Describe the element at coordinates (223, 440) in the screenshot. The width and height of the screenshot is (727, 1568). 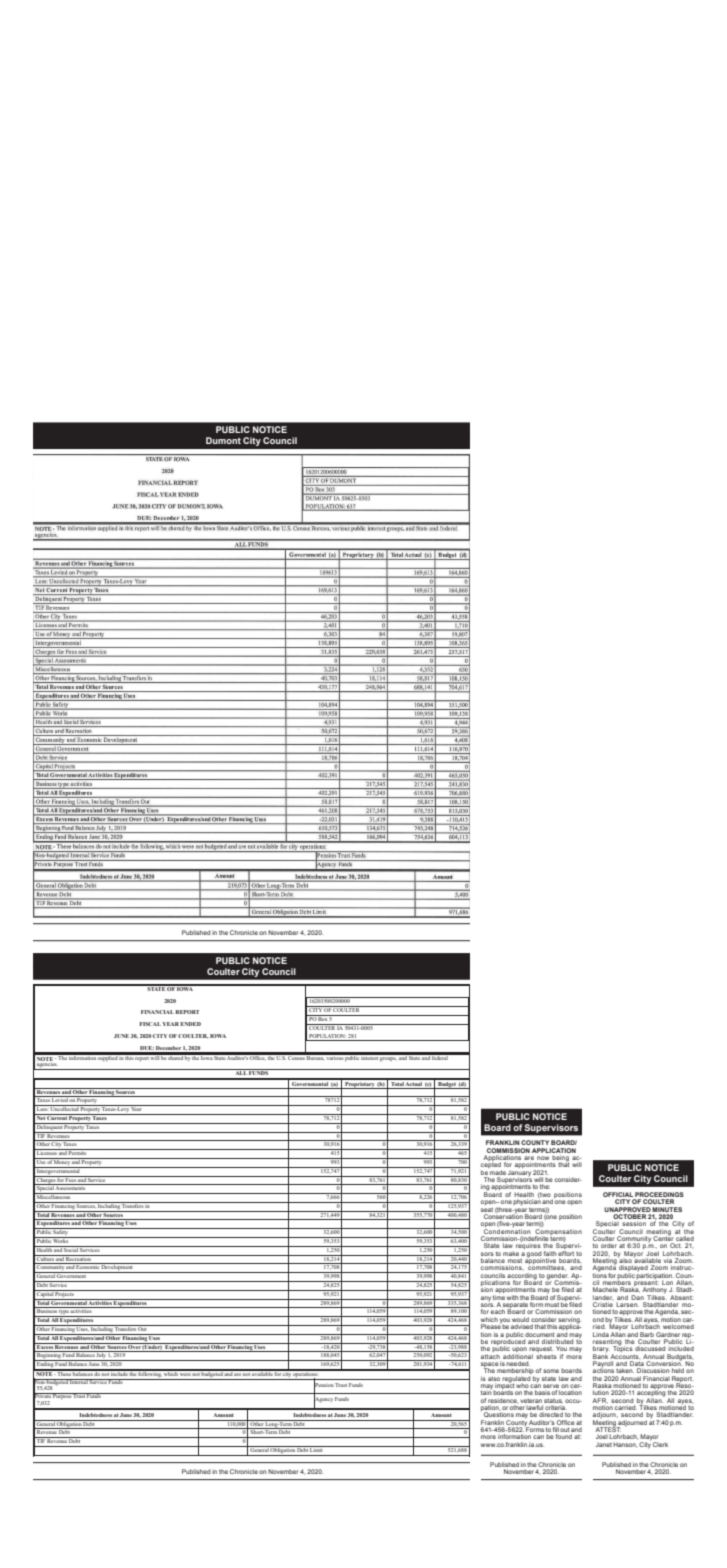
I see `Dumont` at that location.
